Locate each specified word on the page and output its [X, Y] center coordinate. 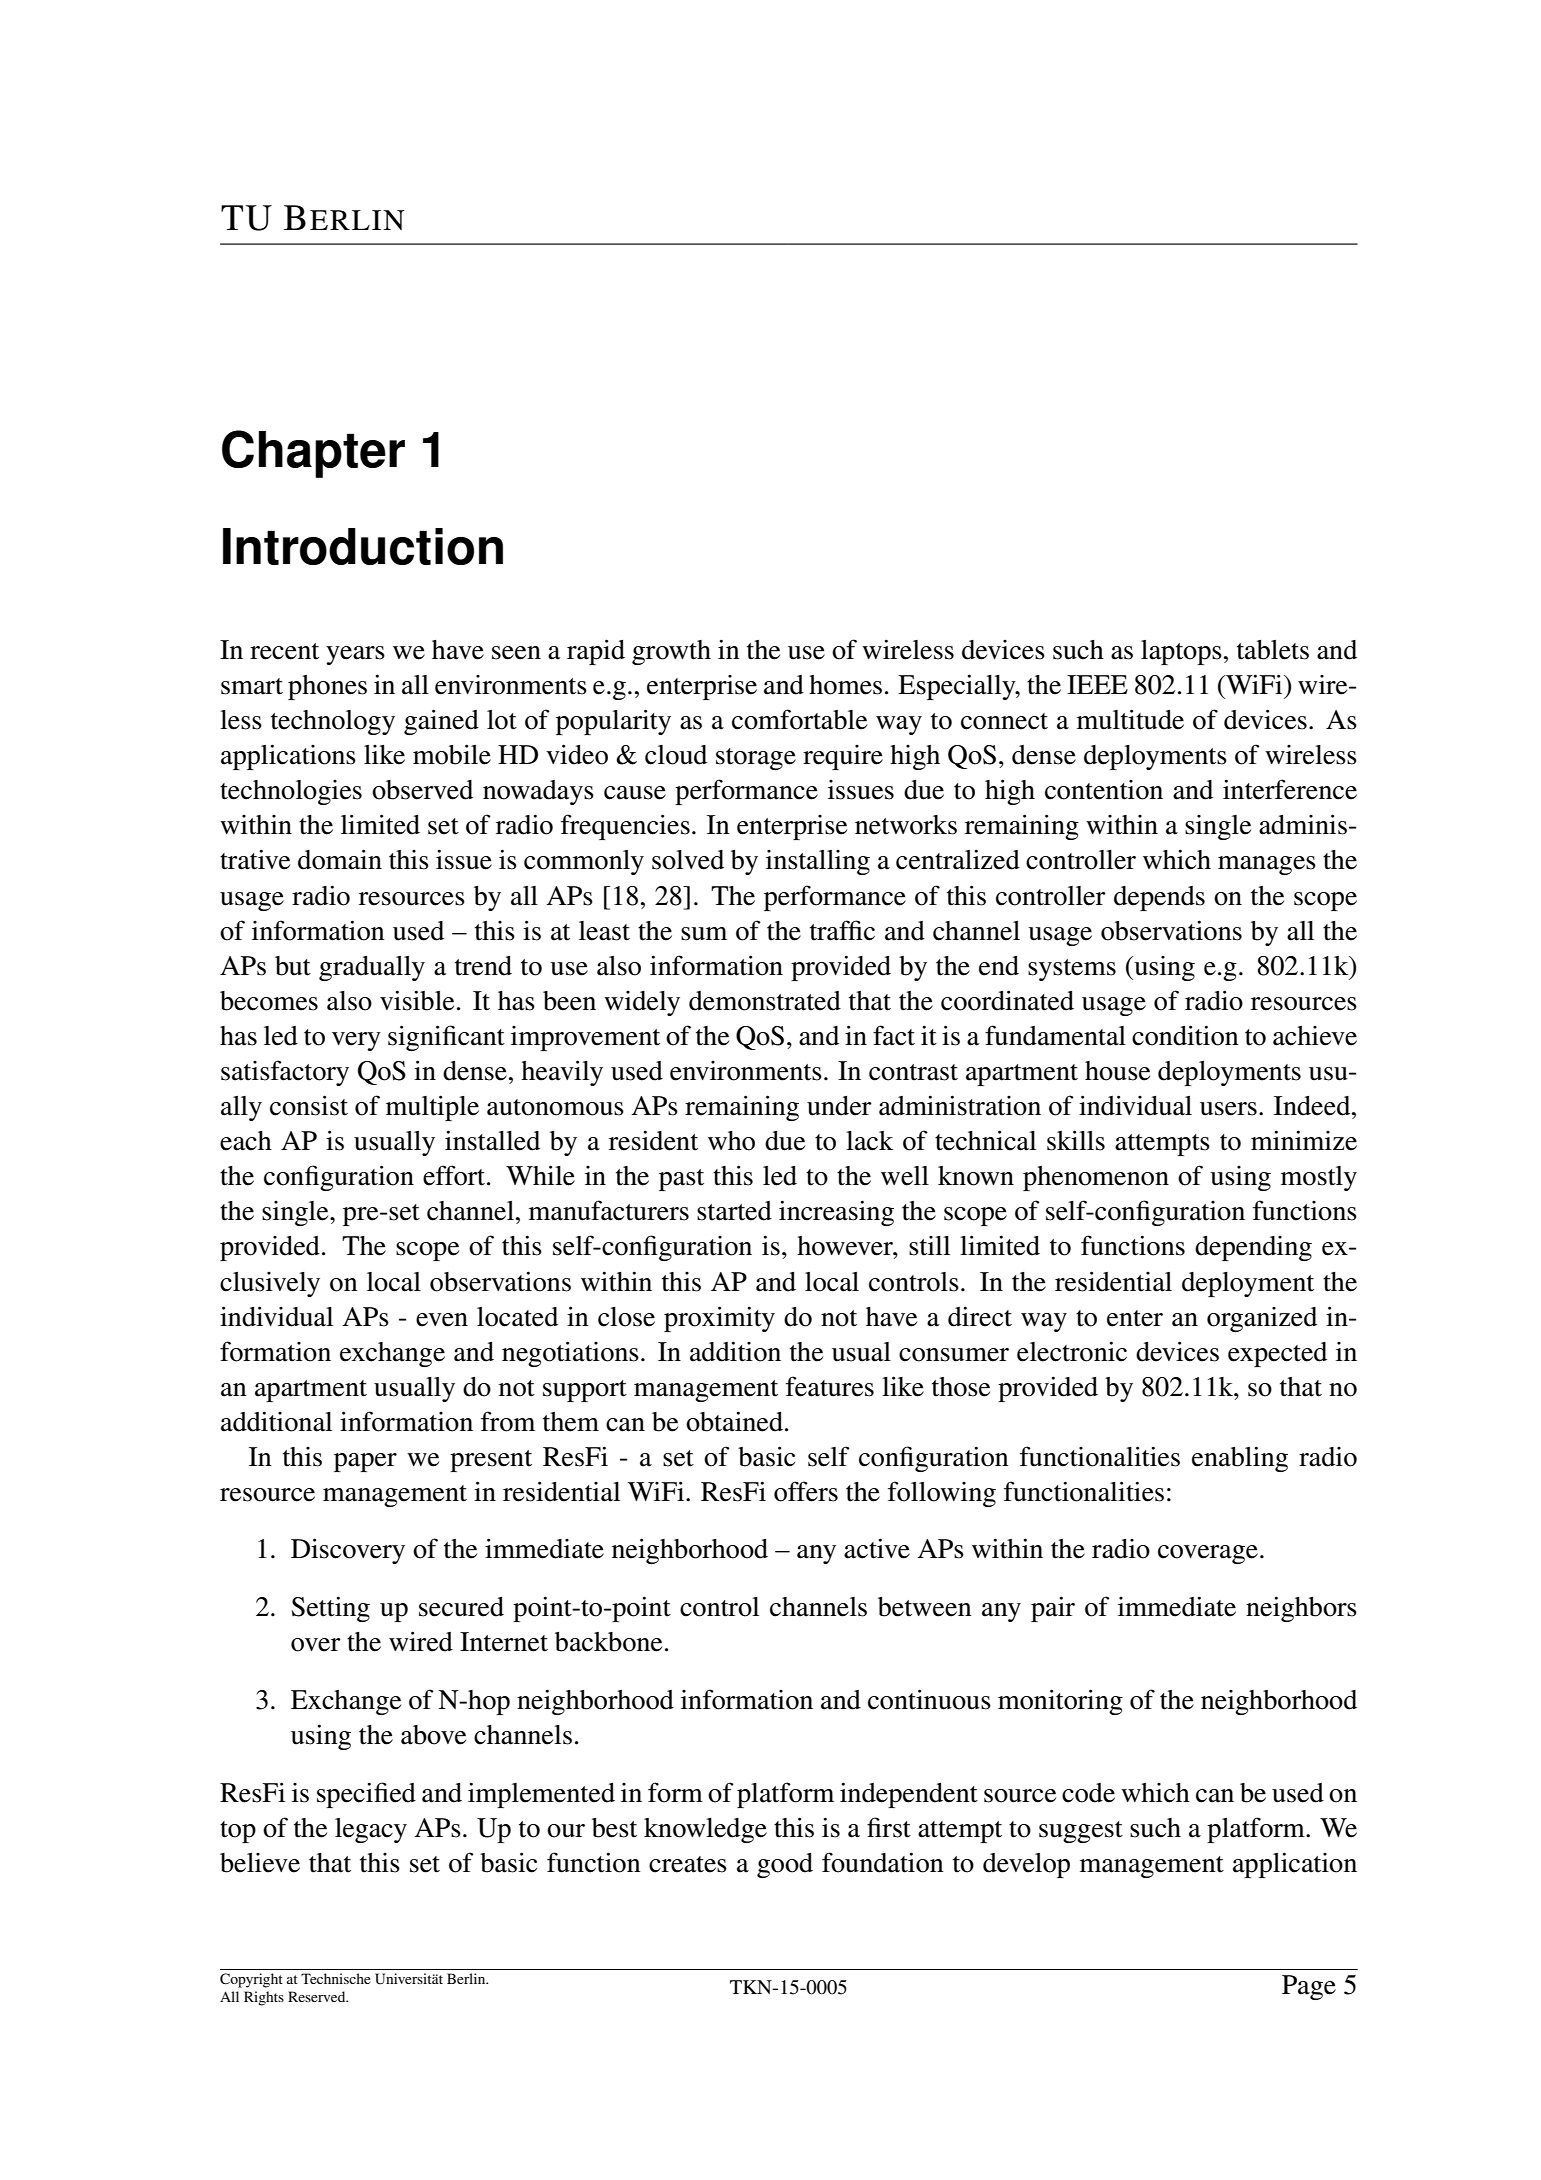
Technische [336, 1978]
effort [455, 1175]
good [785, 1865]
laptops [1181, 652]
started [734, 1211]
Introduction [363, 546]
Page [1309, 1987]
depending [1253, 1248]
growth [671, 652]
